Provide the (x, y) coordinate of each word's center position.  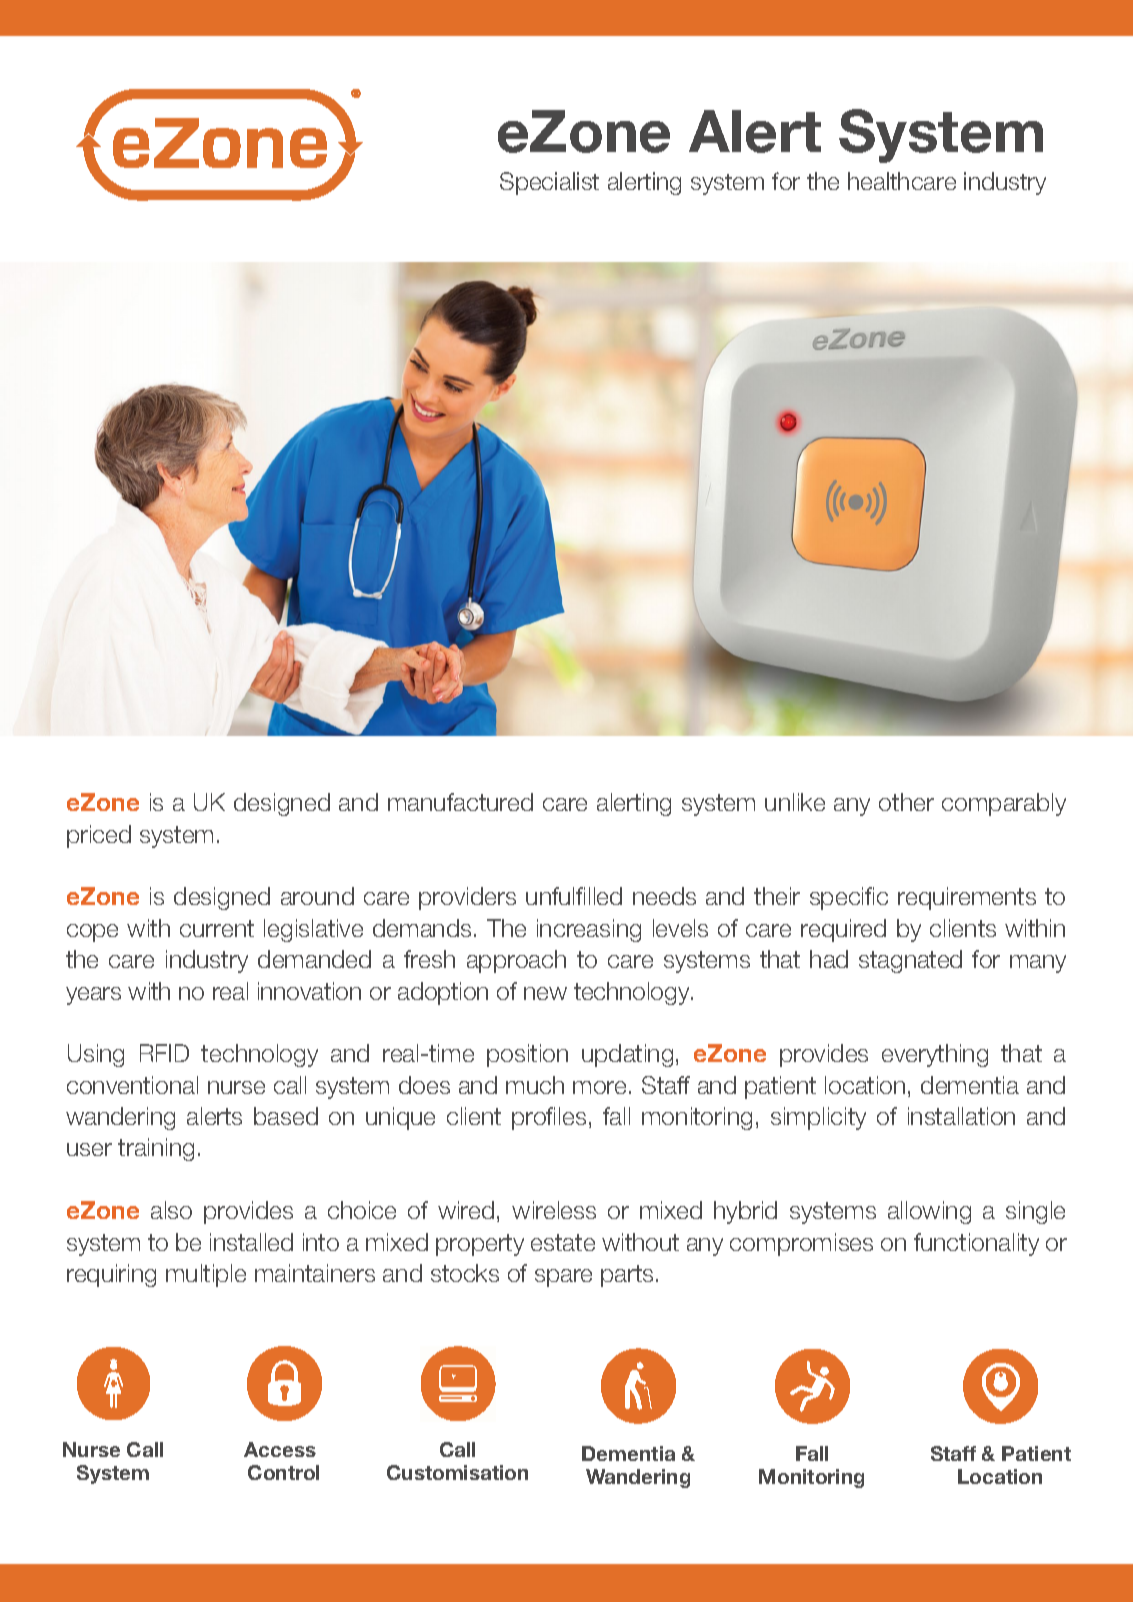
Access (280, 1449)
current (217, 928)
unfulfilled (574, 896)
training (156, 1149)
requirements (967, 898)
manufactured (460, 802)
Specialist (549, 183)
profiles (549, 1118)
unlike (795, 802)
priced (99, 836)
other (906, 802)
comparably (1004, 804)
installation (961, 1116)
